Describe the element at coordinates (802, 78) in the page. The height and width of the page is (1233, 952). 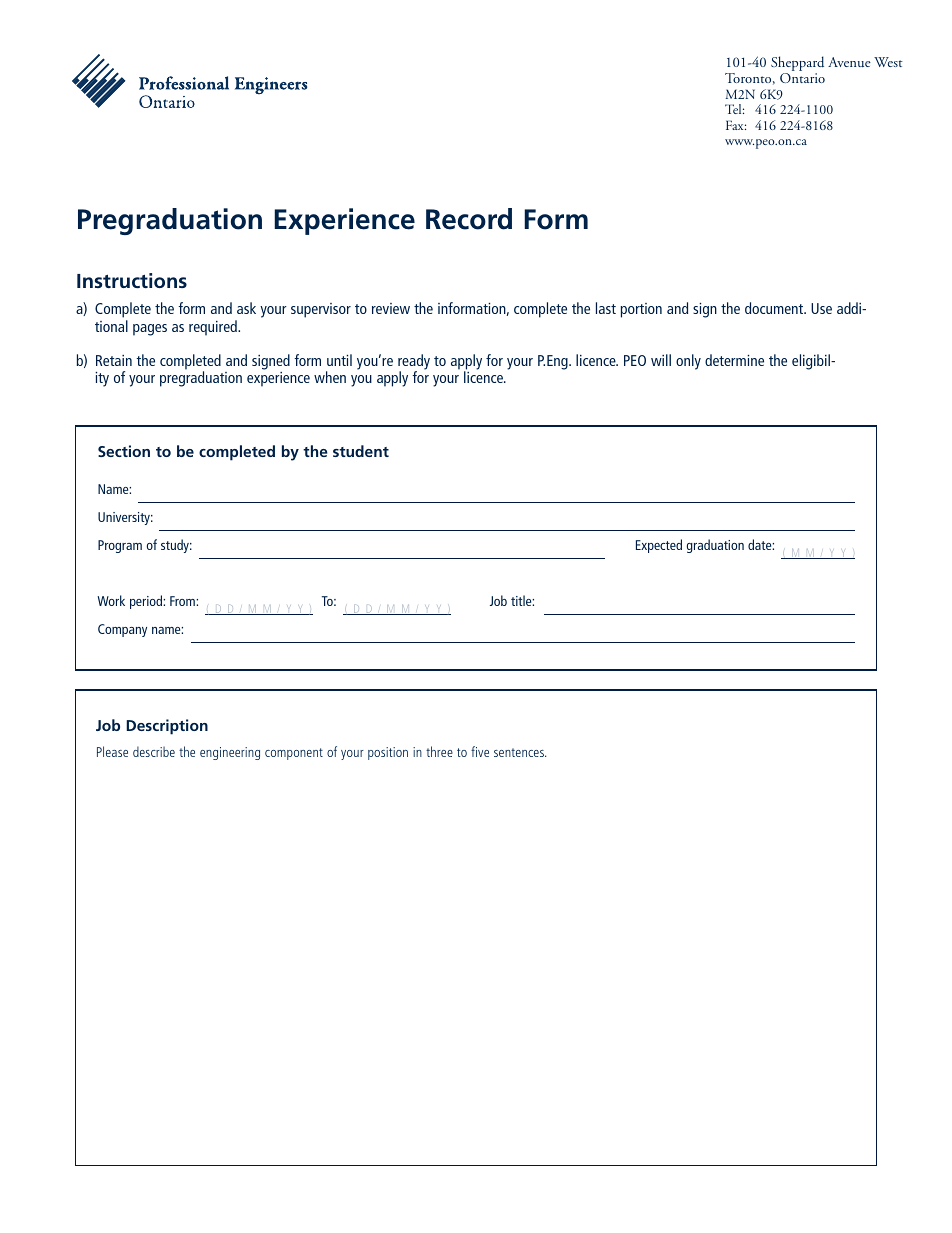
I see `Ontario` at that location.
